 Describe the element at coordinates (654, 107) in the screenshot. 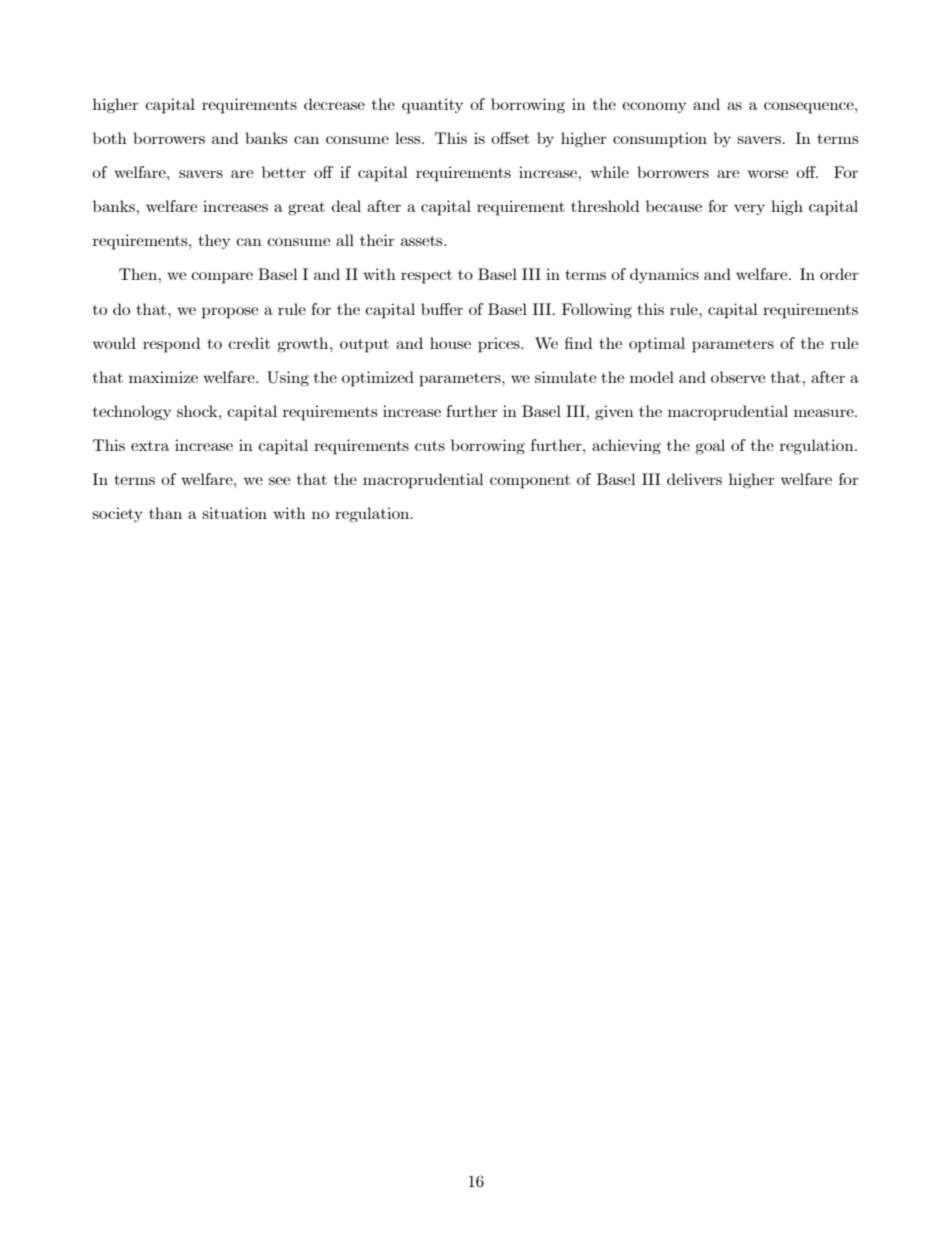

I see `economy` at that location.
